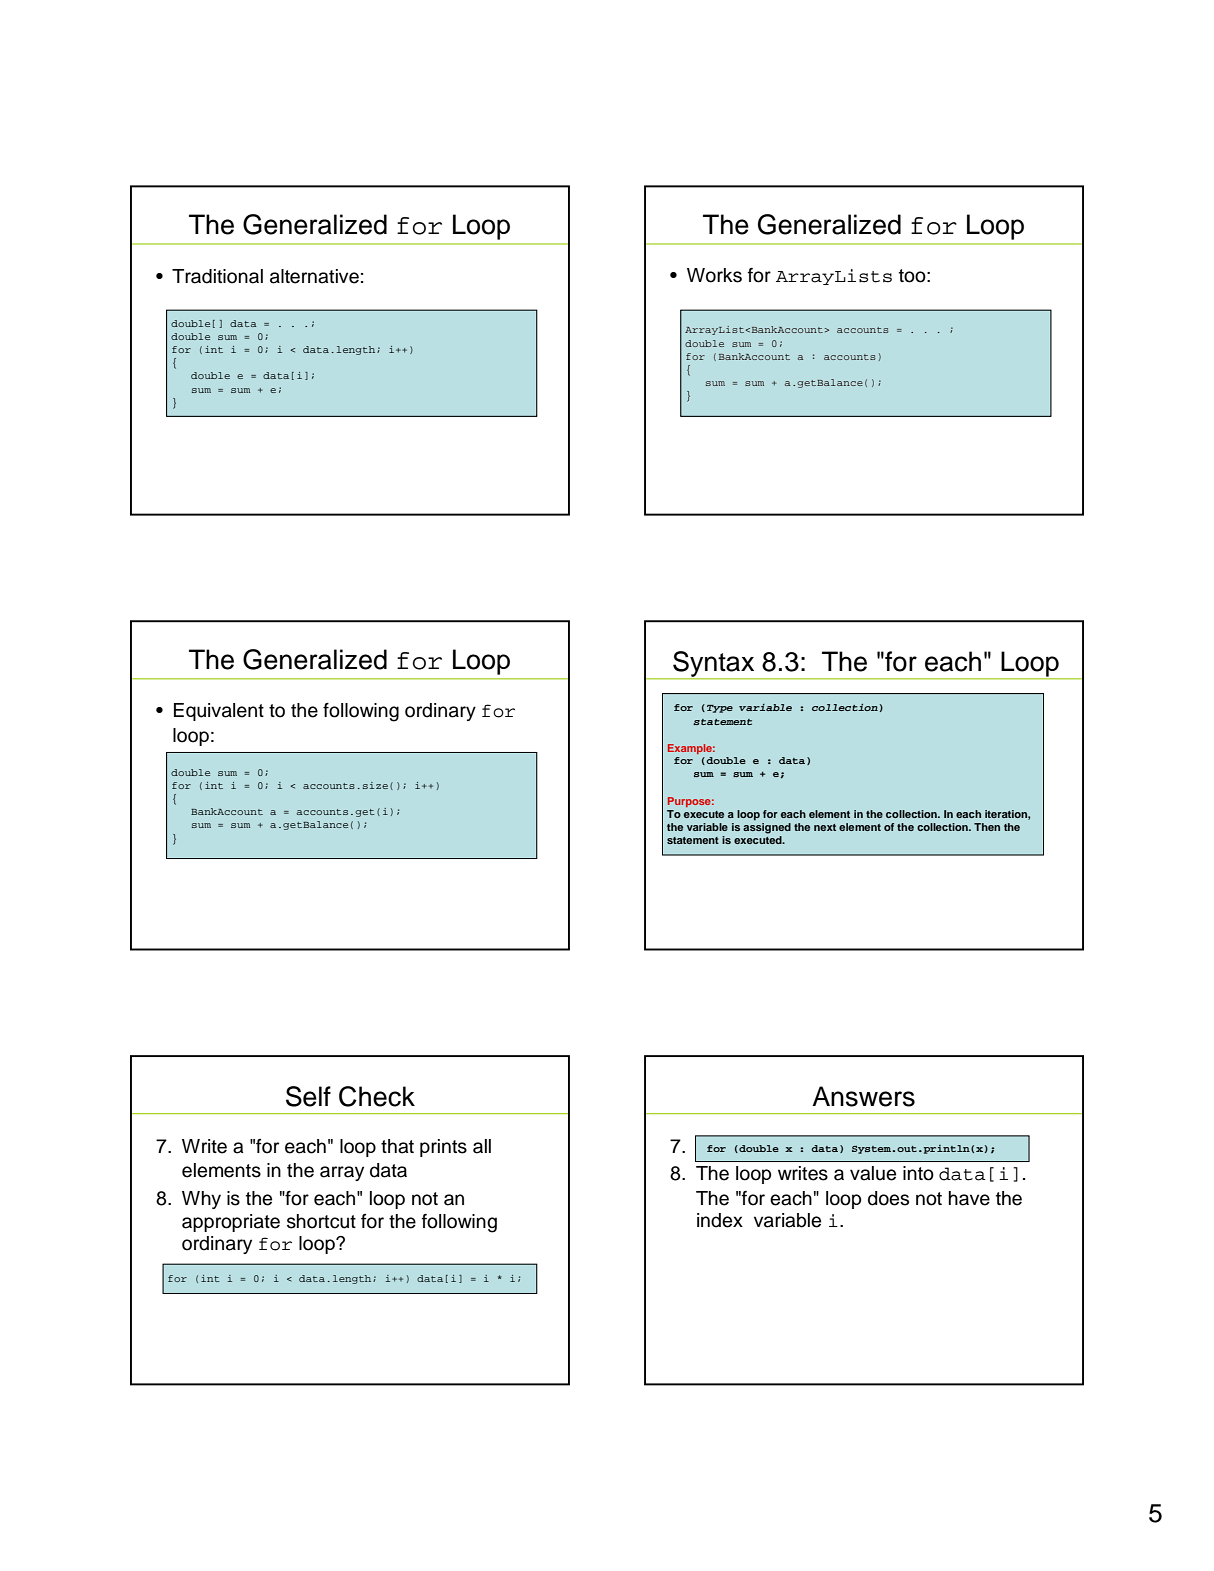 This screenshot has height=1571, width=1214. What do you see at coordinates (714, 665) in the screenshot?
I see `Syntax` at bounding box center [714, 665].
